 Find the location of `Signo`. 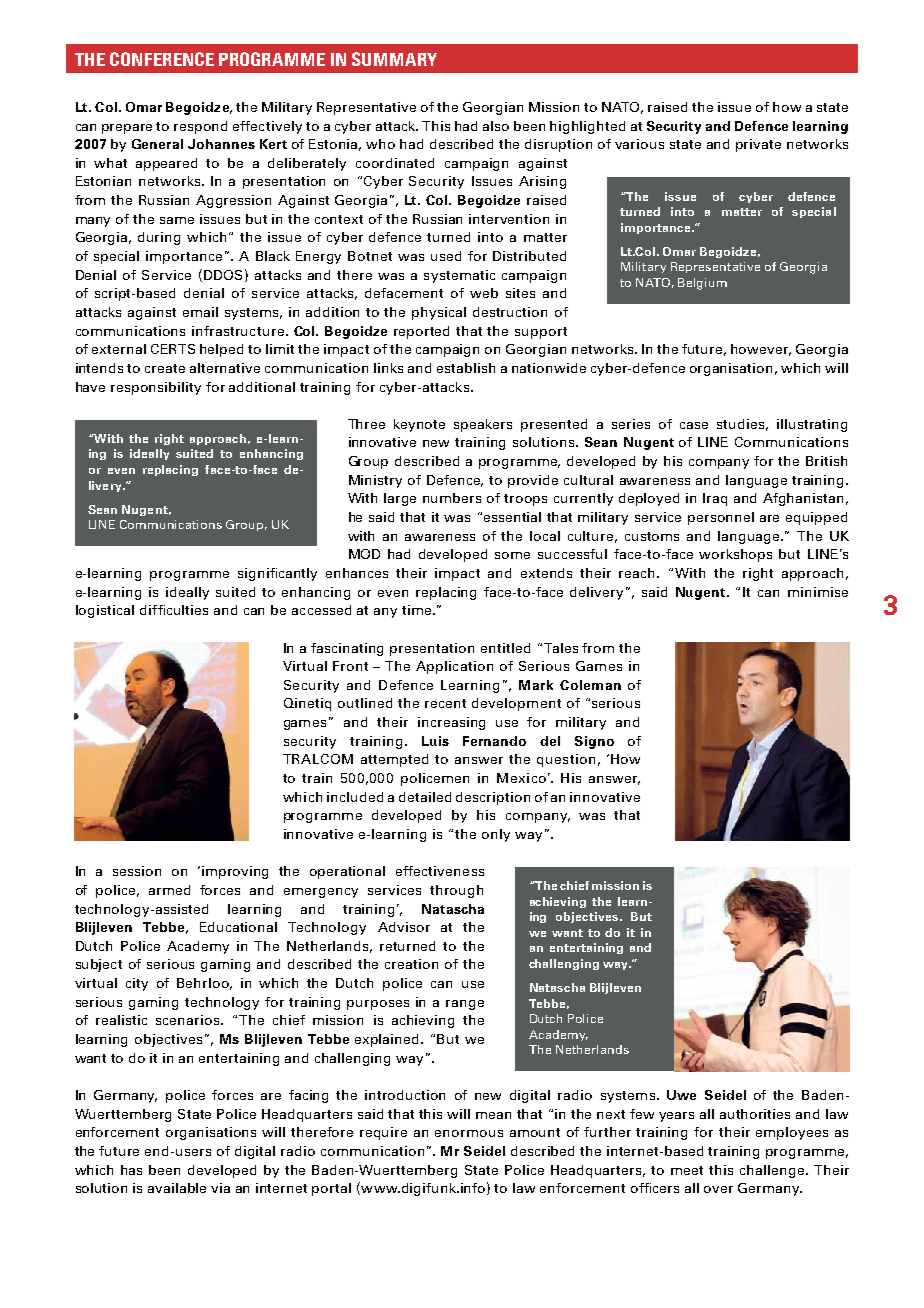

Signo is located at coordinates (594, 742).
